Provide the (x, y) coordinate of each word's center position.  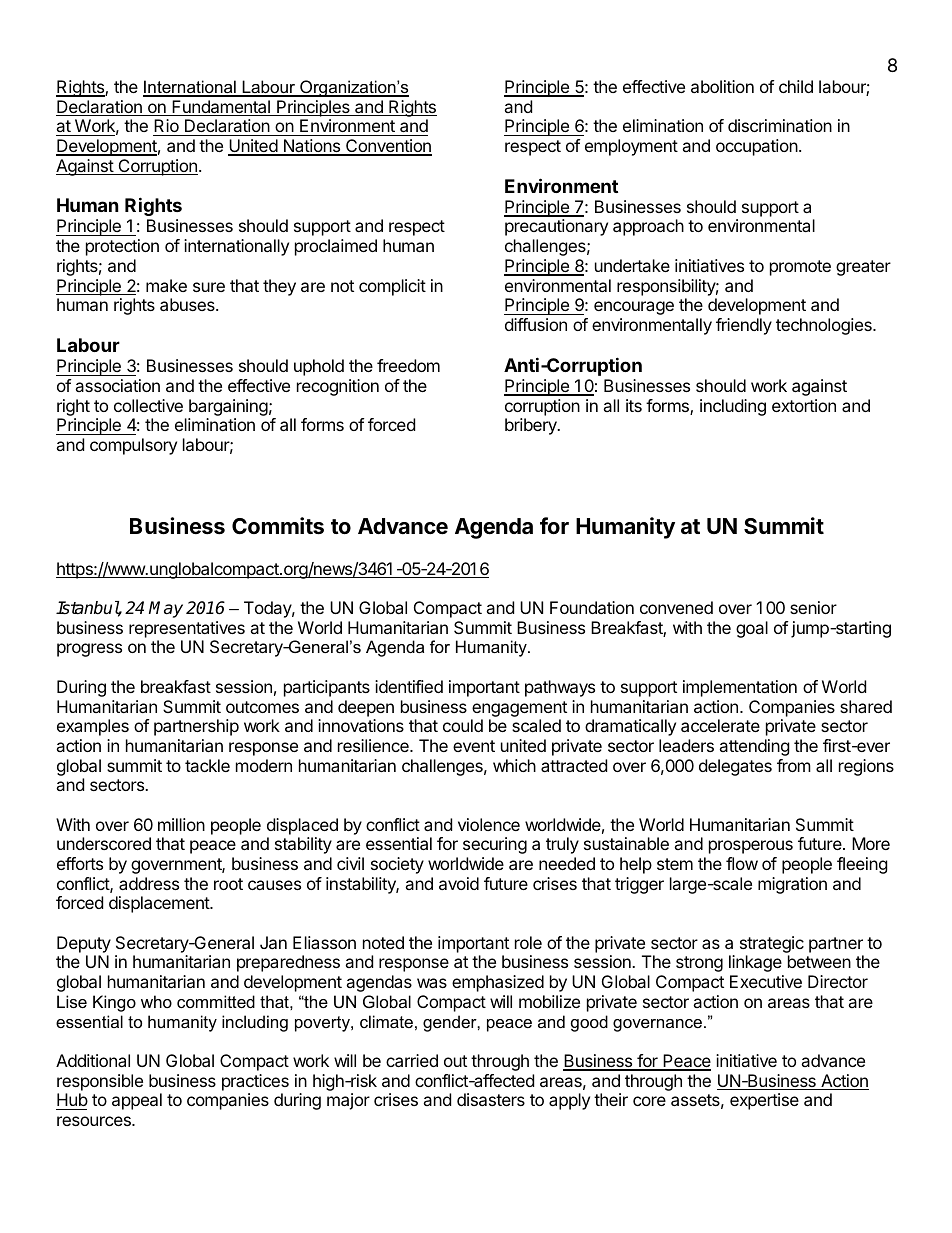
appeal (137, 1101)
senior (813, 607)
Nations (312, 147)
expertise (764, 1101)
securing (495, 845)
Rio (167, 127)
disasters (491, 1099)
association (117, 385)
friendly (744, 326)
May (166, 609)
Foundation (592, 607)
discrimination (780, 125)
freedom (408, 365)
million (181, 824)
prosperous (751, 847)
